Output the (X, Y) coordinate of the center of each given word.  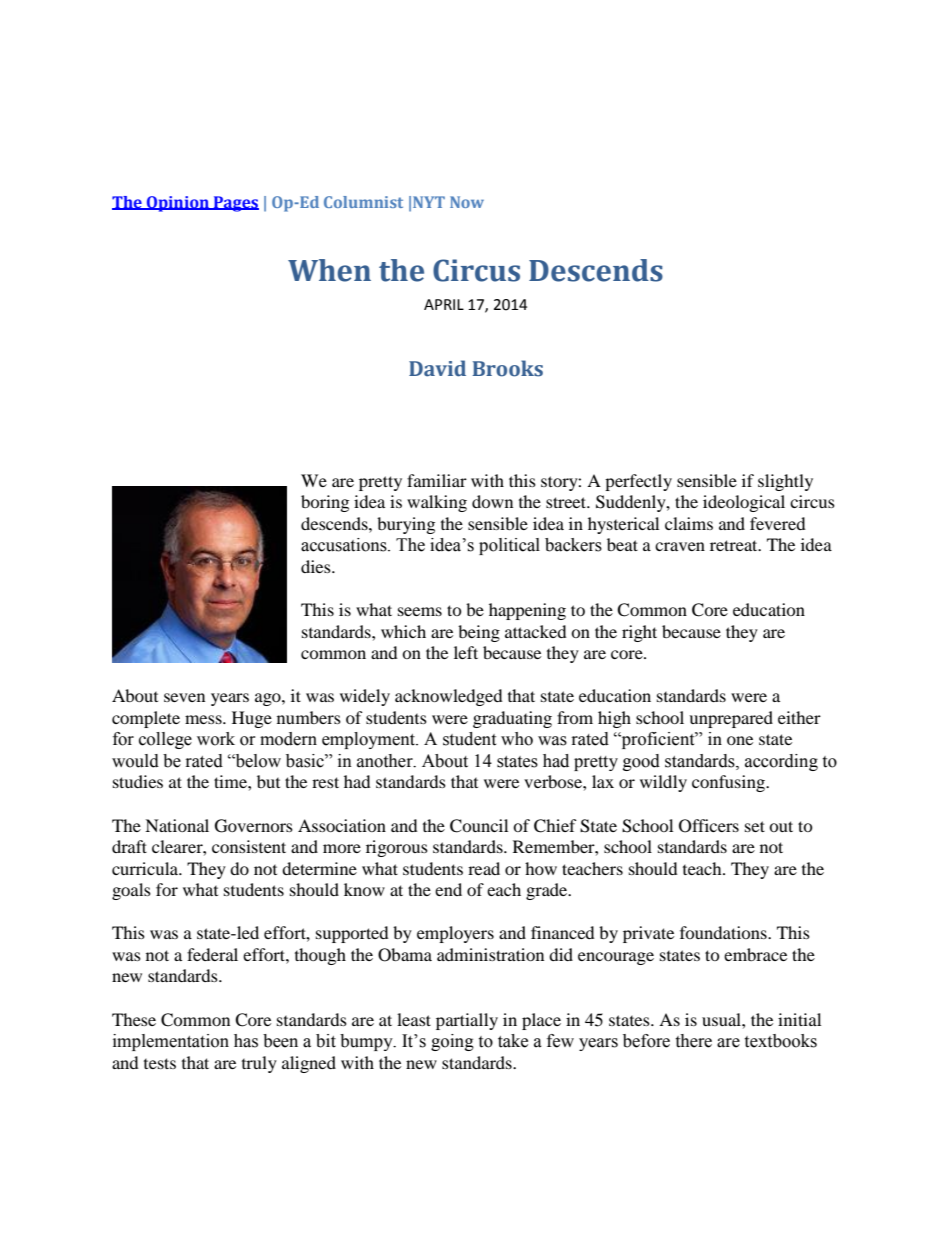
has (246, 1041)
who (517, 739)
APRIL (444, 304)
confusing (729, 783)
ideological (744, 503)
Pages (235, 204)
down (492, 501)
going (452, 1042)
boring (325, 503)
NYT (429, 202)
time (231, 781)
